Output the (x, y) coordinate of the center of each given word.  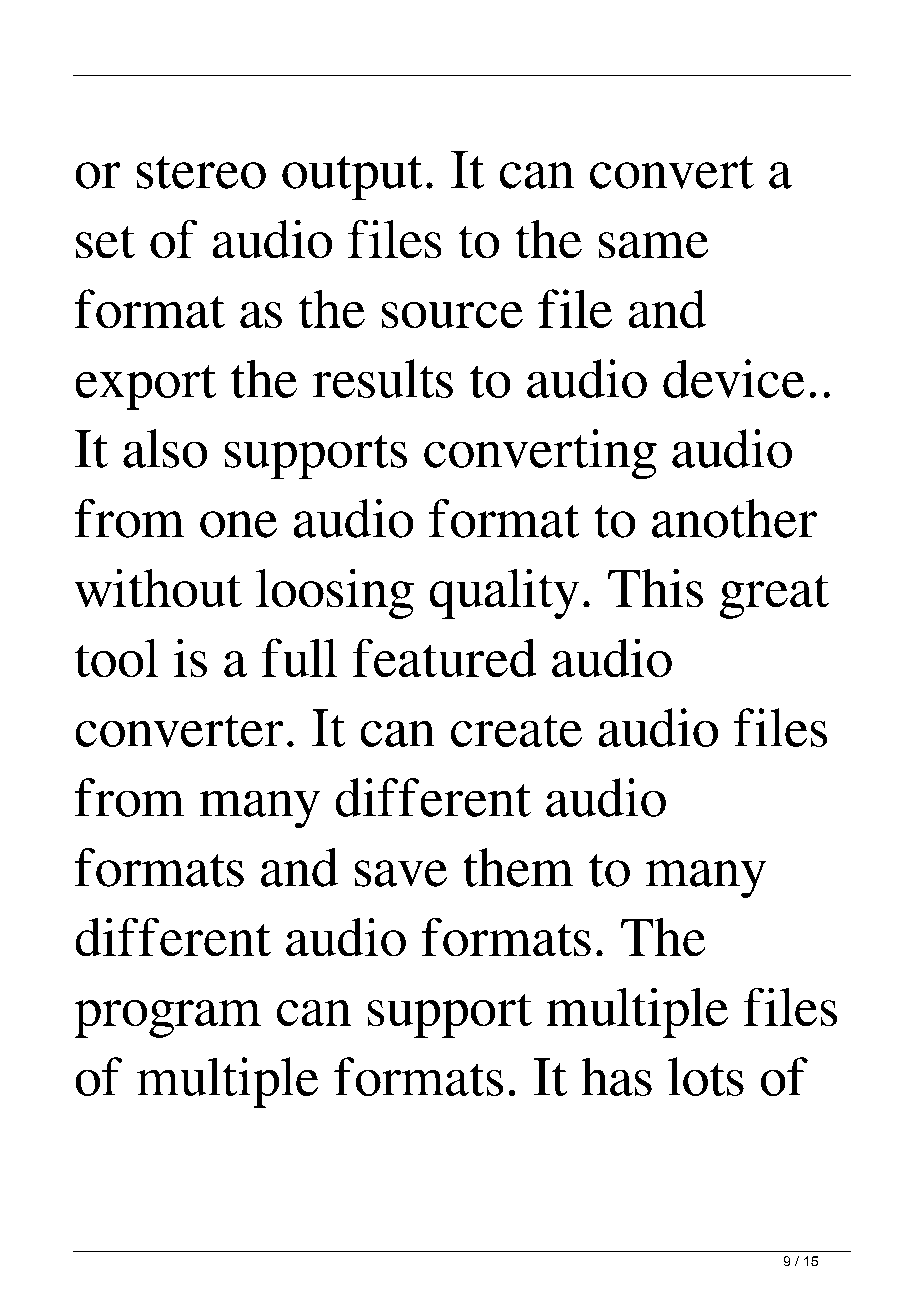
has (617, 1077)
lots (706, 1076)
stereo (201, 172)
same (653, 245)
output (352, 178)
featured (444, 658)
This (655, 588)
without (158, 588)
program (168, 1019)
